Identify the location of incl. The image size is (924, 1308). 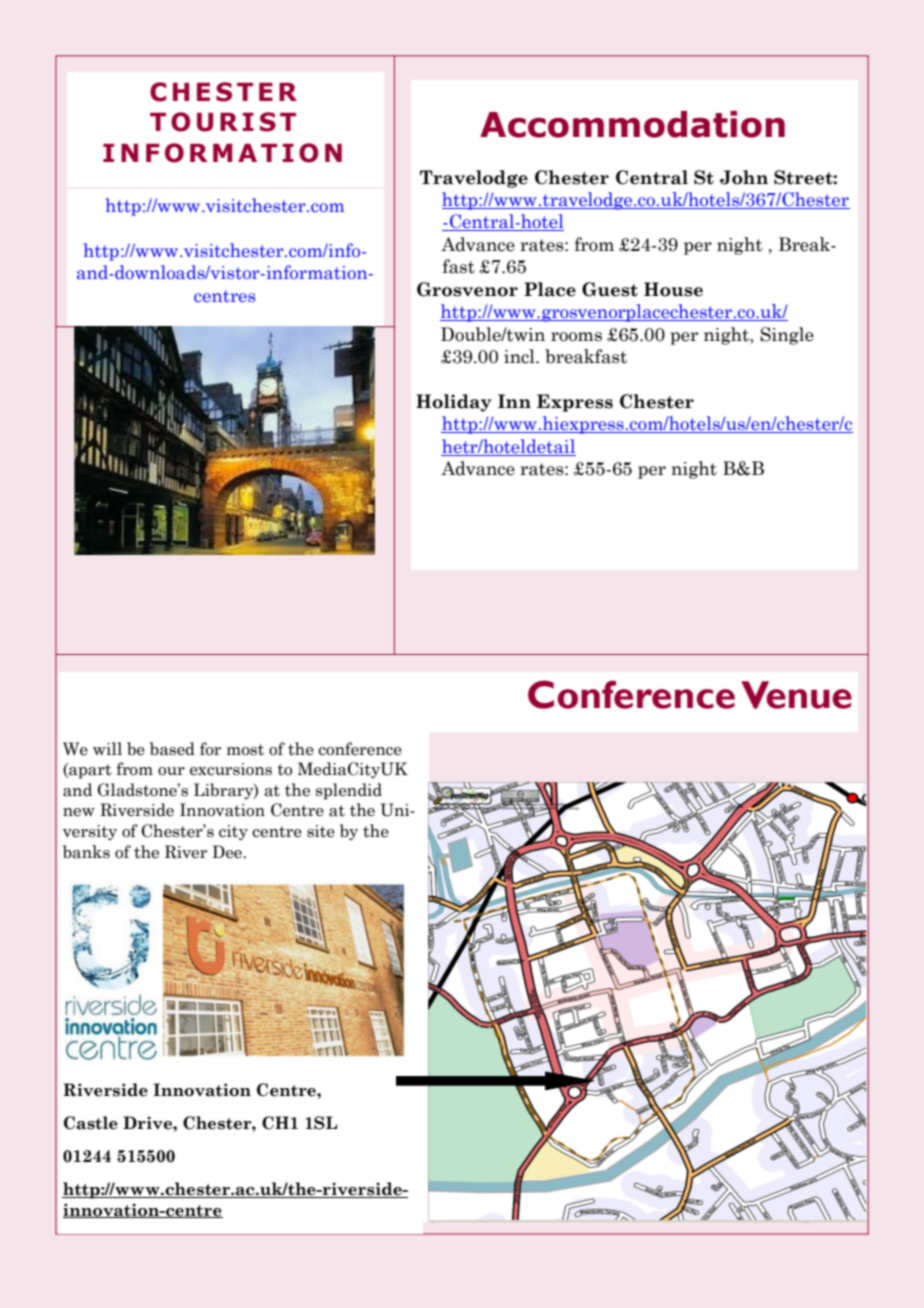
(520, 356).
